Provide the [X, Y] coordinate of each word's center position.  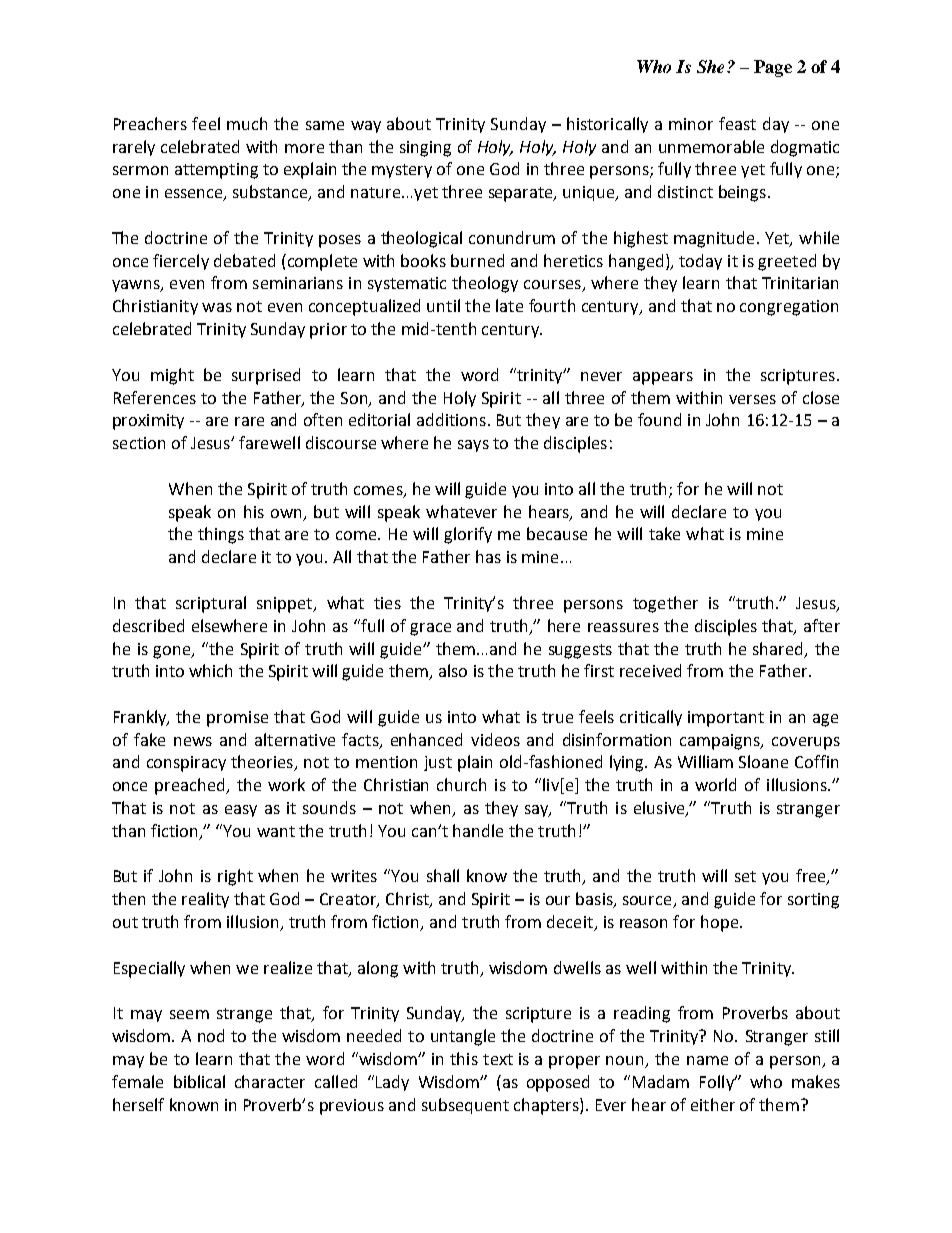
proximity [148, 422]
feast [737, 123]
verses [752, 399]
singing [425, 149]
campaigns [721, 742]
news [193, 741]
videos [495, 739]
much [247, 123]
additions [451, 419]
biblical [199, 1081]
